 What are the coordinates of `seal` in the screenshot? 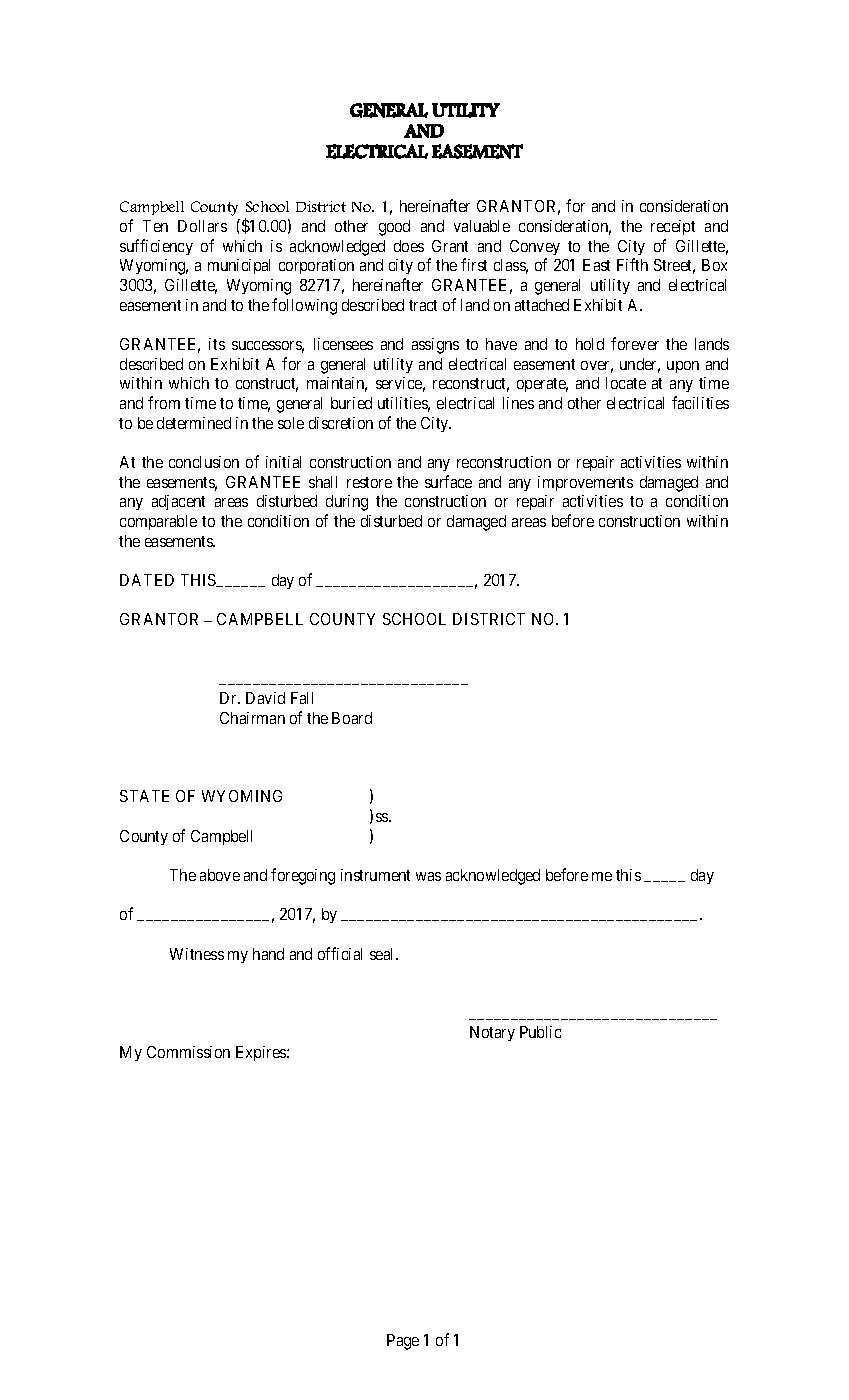 It's located at (383, 954).
